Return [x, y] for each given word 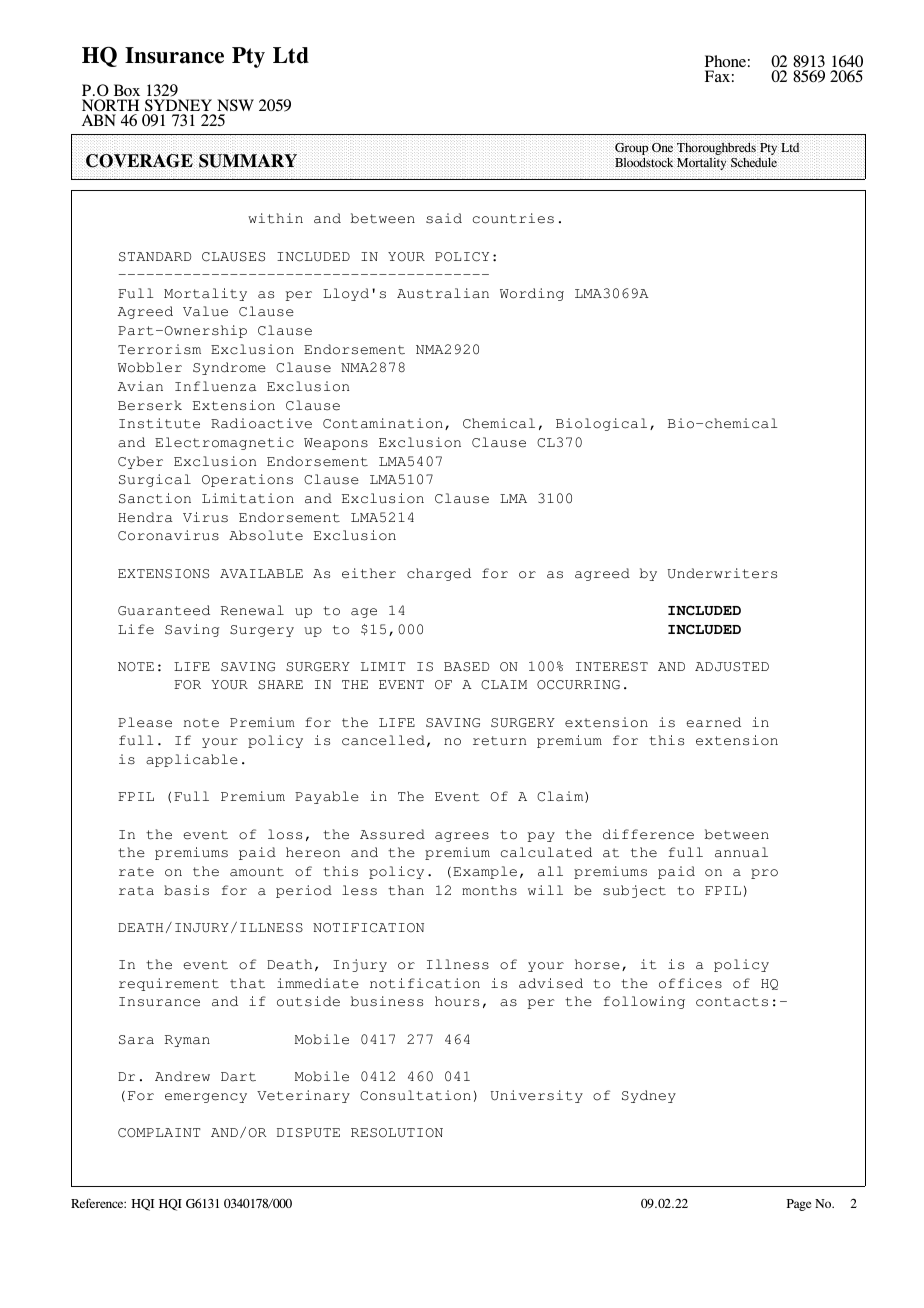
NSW [235, 107]
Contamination [383, 423]
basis [186, 890]
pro [764, 874]
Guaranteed [164, 610]
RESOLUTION [397, 1133]
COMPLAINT [159, 1133]
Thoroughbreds [717, 149]
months [489, 890]
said [444, 218]
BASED [466, 667]
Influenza [216, 386]
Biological [601, 424]
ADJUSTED [732, 667]
